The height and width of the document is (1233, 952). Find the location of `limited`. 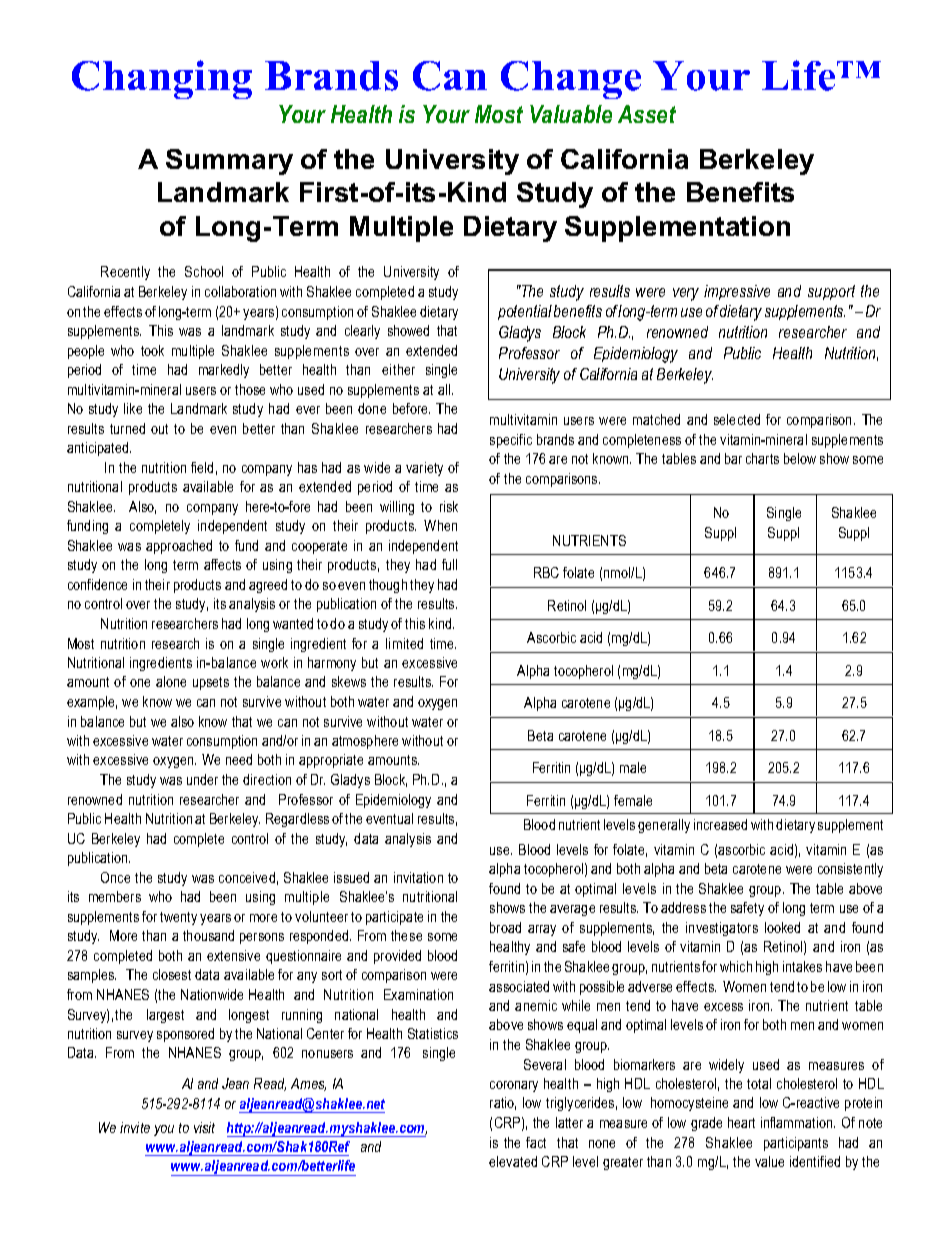

limited is located at coordinates (404, 643).
